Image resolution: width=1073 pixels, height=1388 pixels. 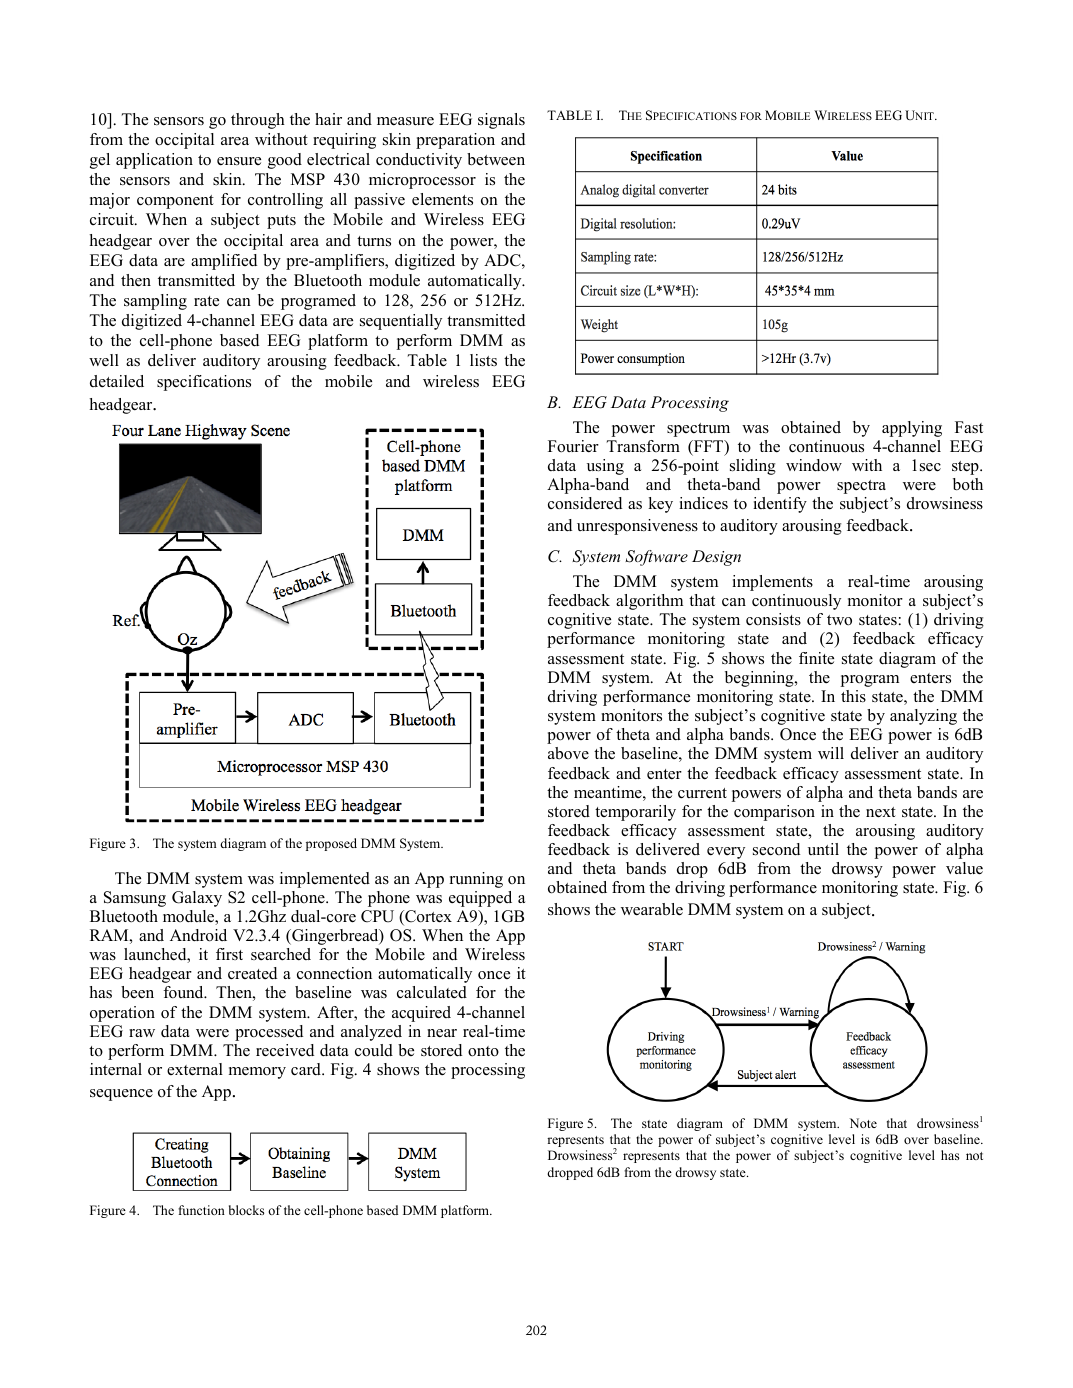 I want to click on applying, so click(x=912, y=429).
